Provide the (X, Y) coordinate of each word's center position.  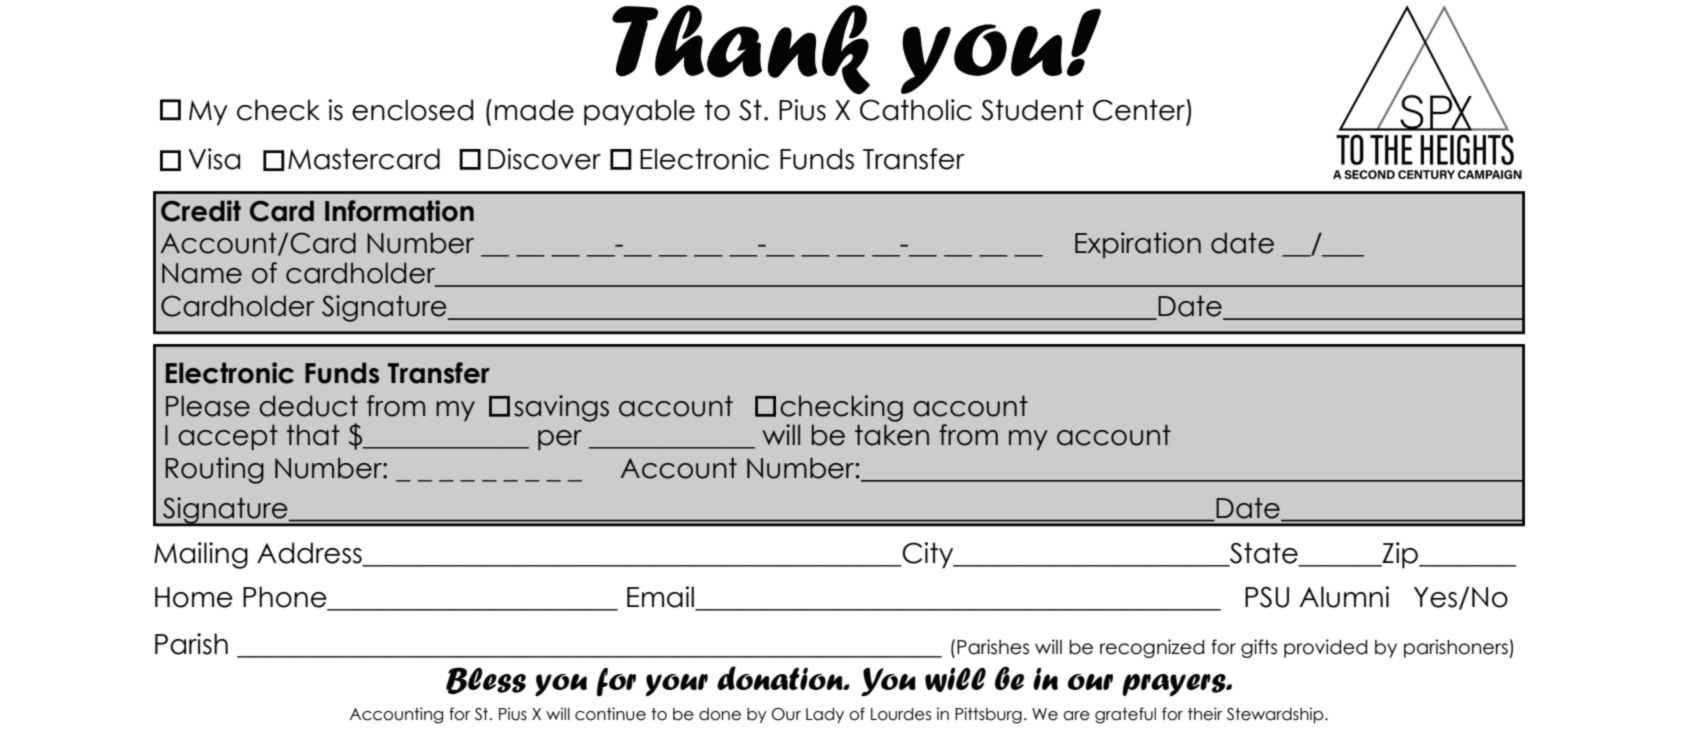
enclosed (413, 110)
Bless (486, 680)
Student (1032, 110)
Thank (741, 50)
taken (892, 435)
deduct (308, 406)
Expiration (1138, 245)
